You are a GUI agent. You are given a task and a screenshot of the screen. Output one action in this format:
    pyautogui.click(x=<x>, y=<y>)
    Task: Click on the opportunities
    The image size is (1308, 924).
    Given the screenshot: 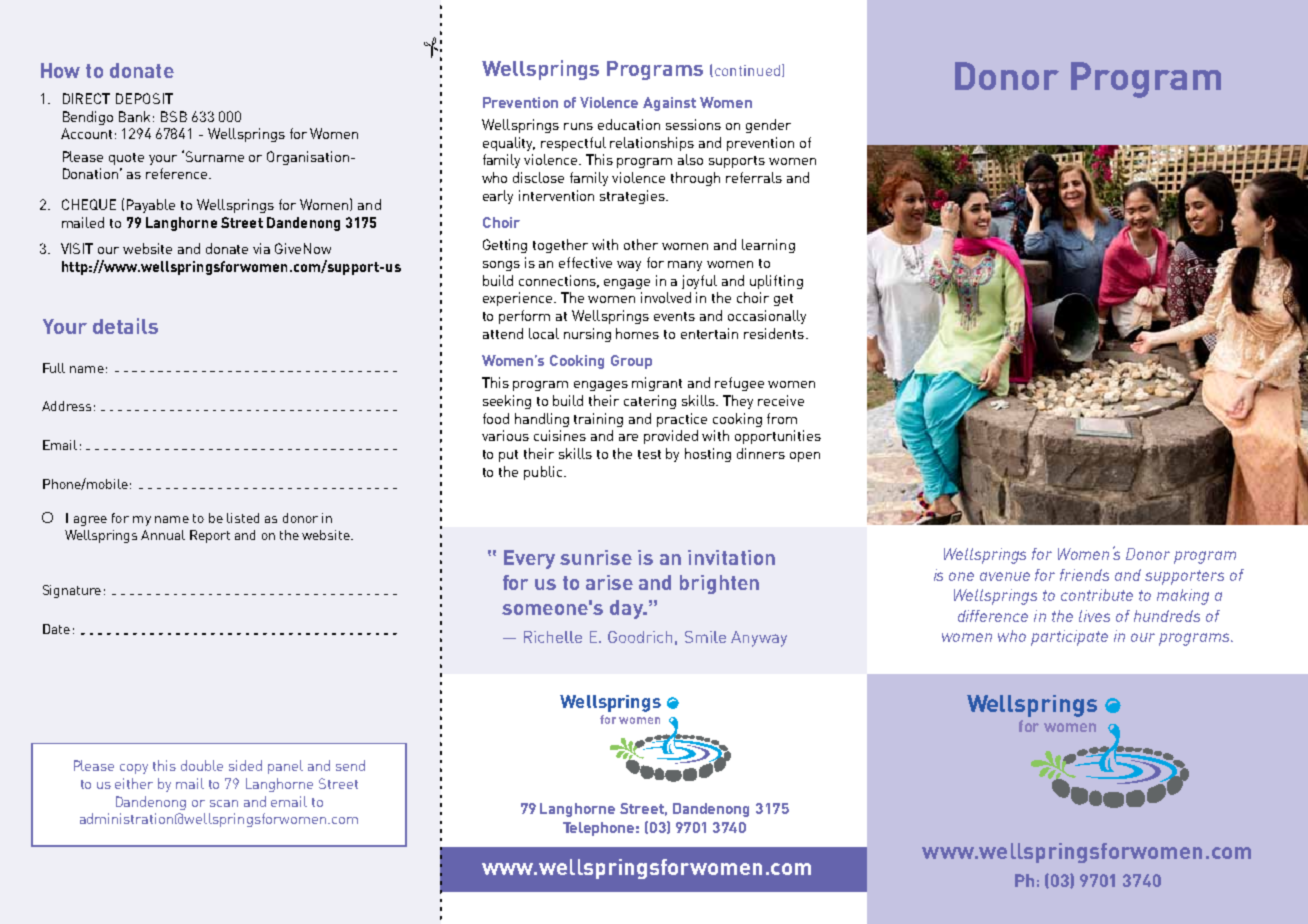 What is the action you would take?
    pyautogui.click(x=778, y=437)
